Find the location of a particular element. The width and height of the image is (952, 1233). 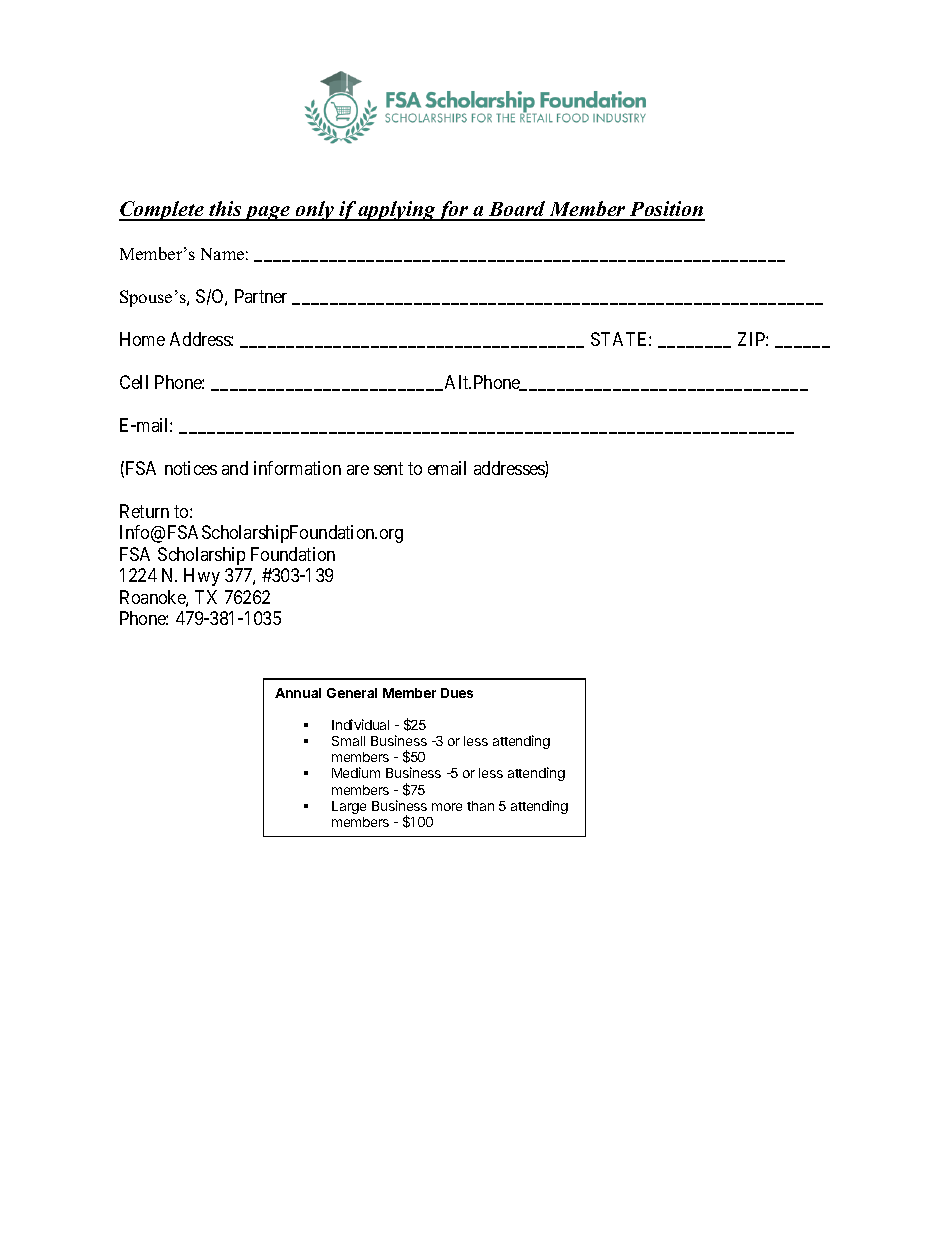

Home is located at coordinates (142, 339).
